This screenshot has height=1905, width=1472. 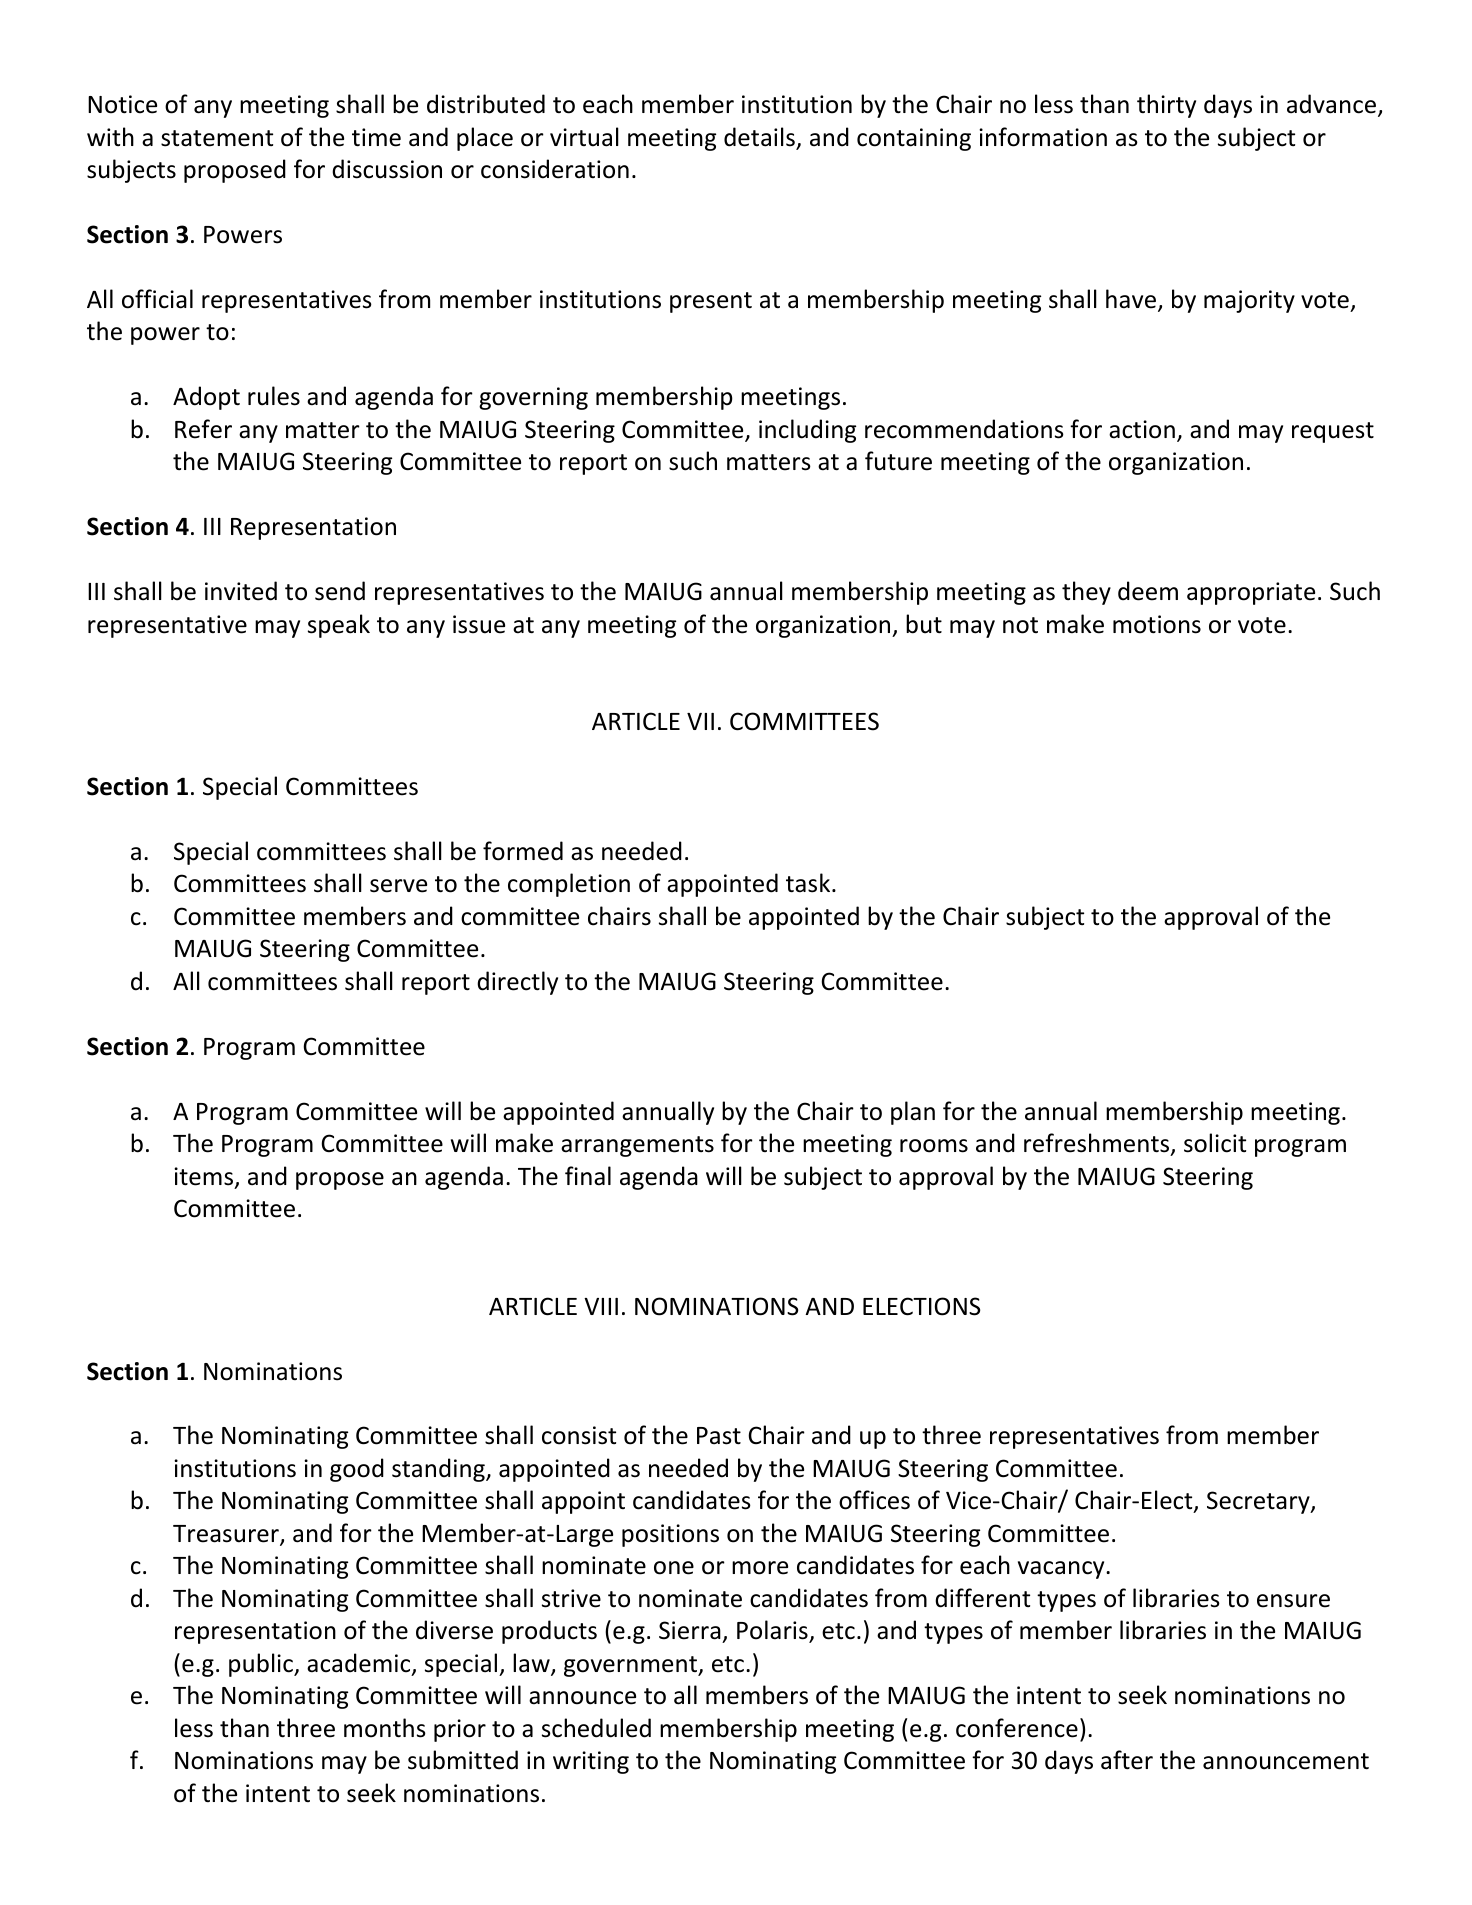 What do you see at coordinates (1259, 1502) in the screenshot?
I see `Secretary` at bounding box center [1259, 1502].
